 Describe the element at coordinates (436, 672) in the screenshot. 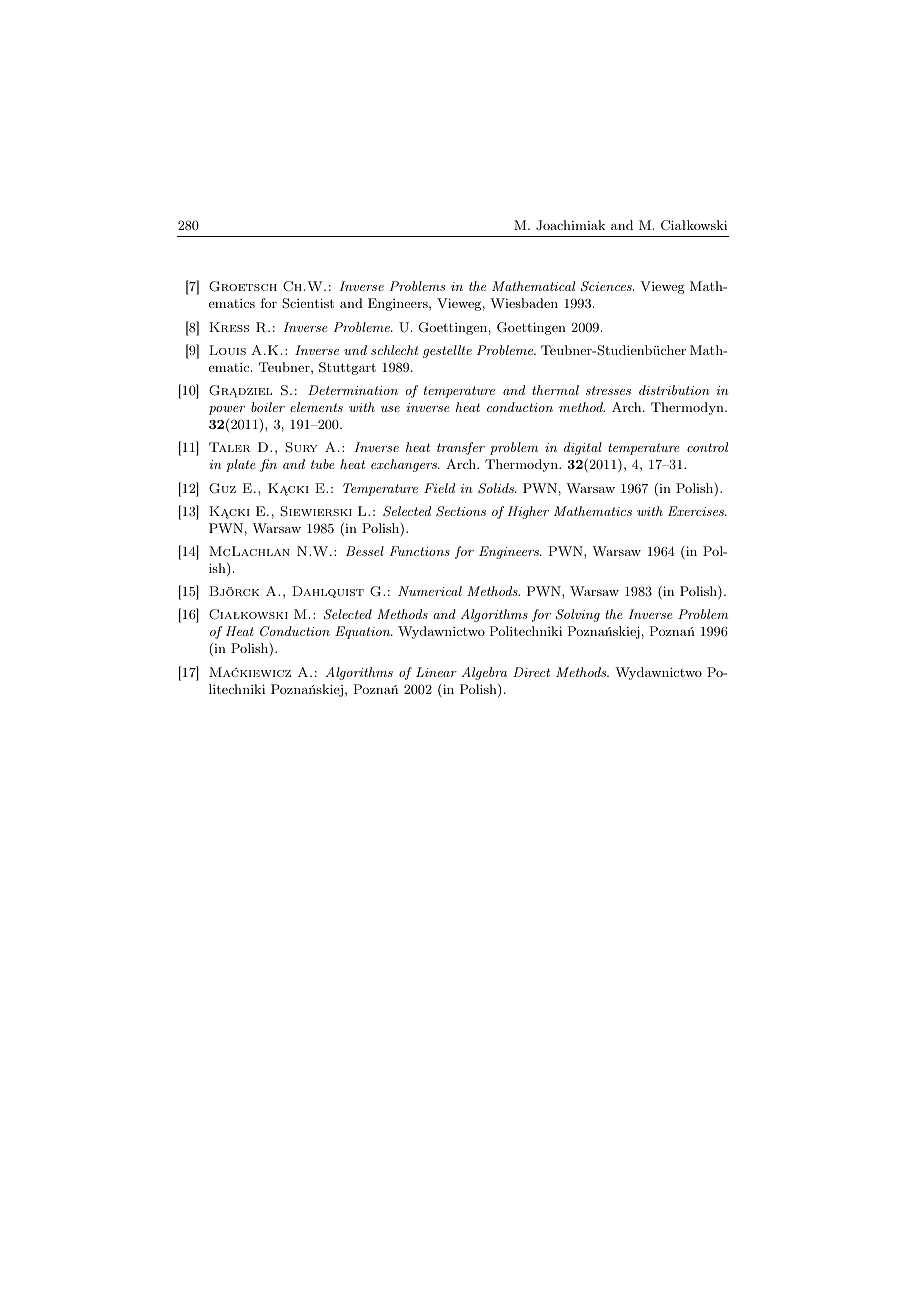

I see `Linear` at that location.
